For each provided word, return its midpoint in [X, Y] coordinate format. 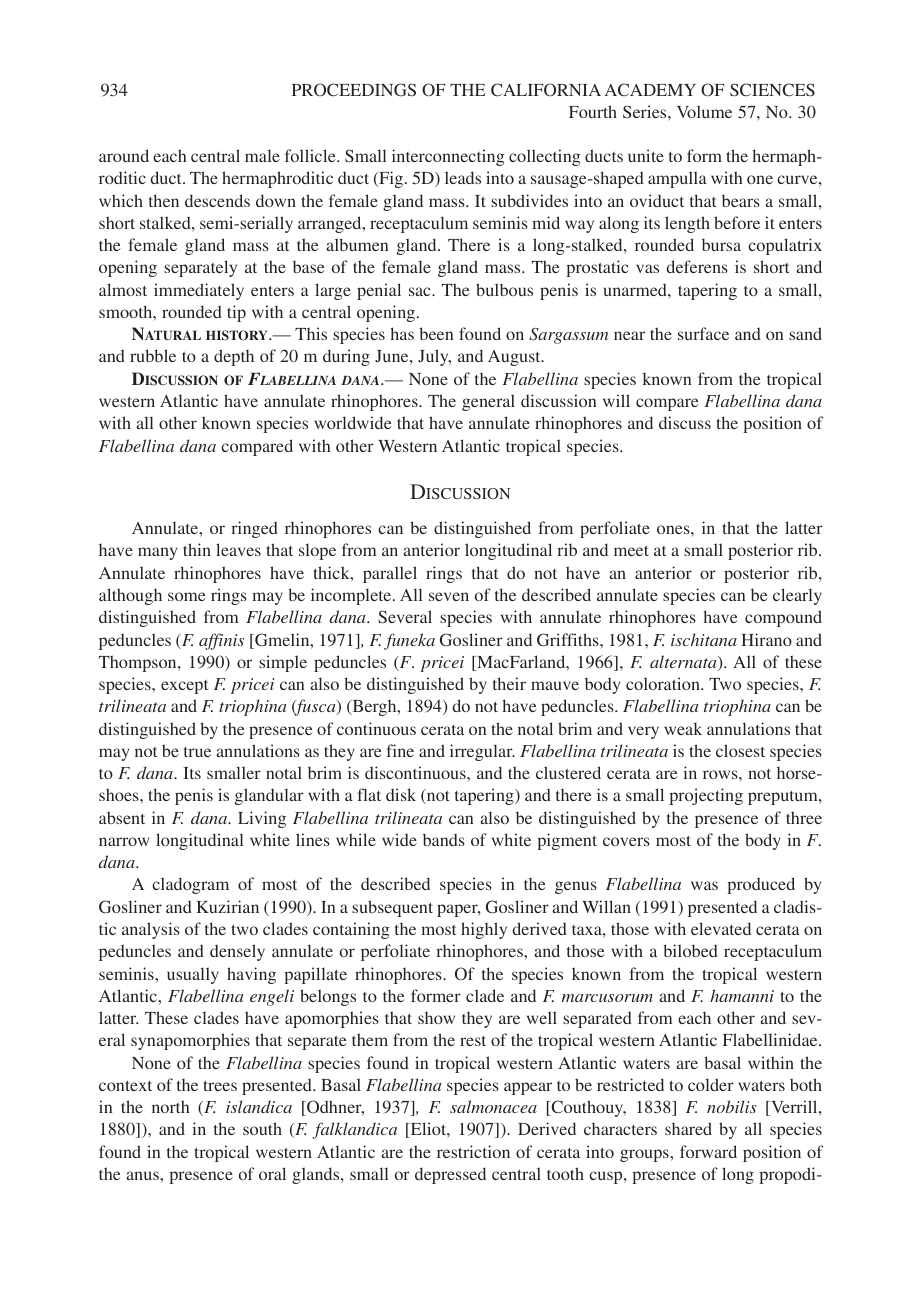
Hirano [766, 639]
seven [449, 596]
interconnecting [448, 157]
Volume [704, 111]
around [124, 155]
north [170, 1106]
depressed [450, 1175]
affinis [221, 641]
